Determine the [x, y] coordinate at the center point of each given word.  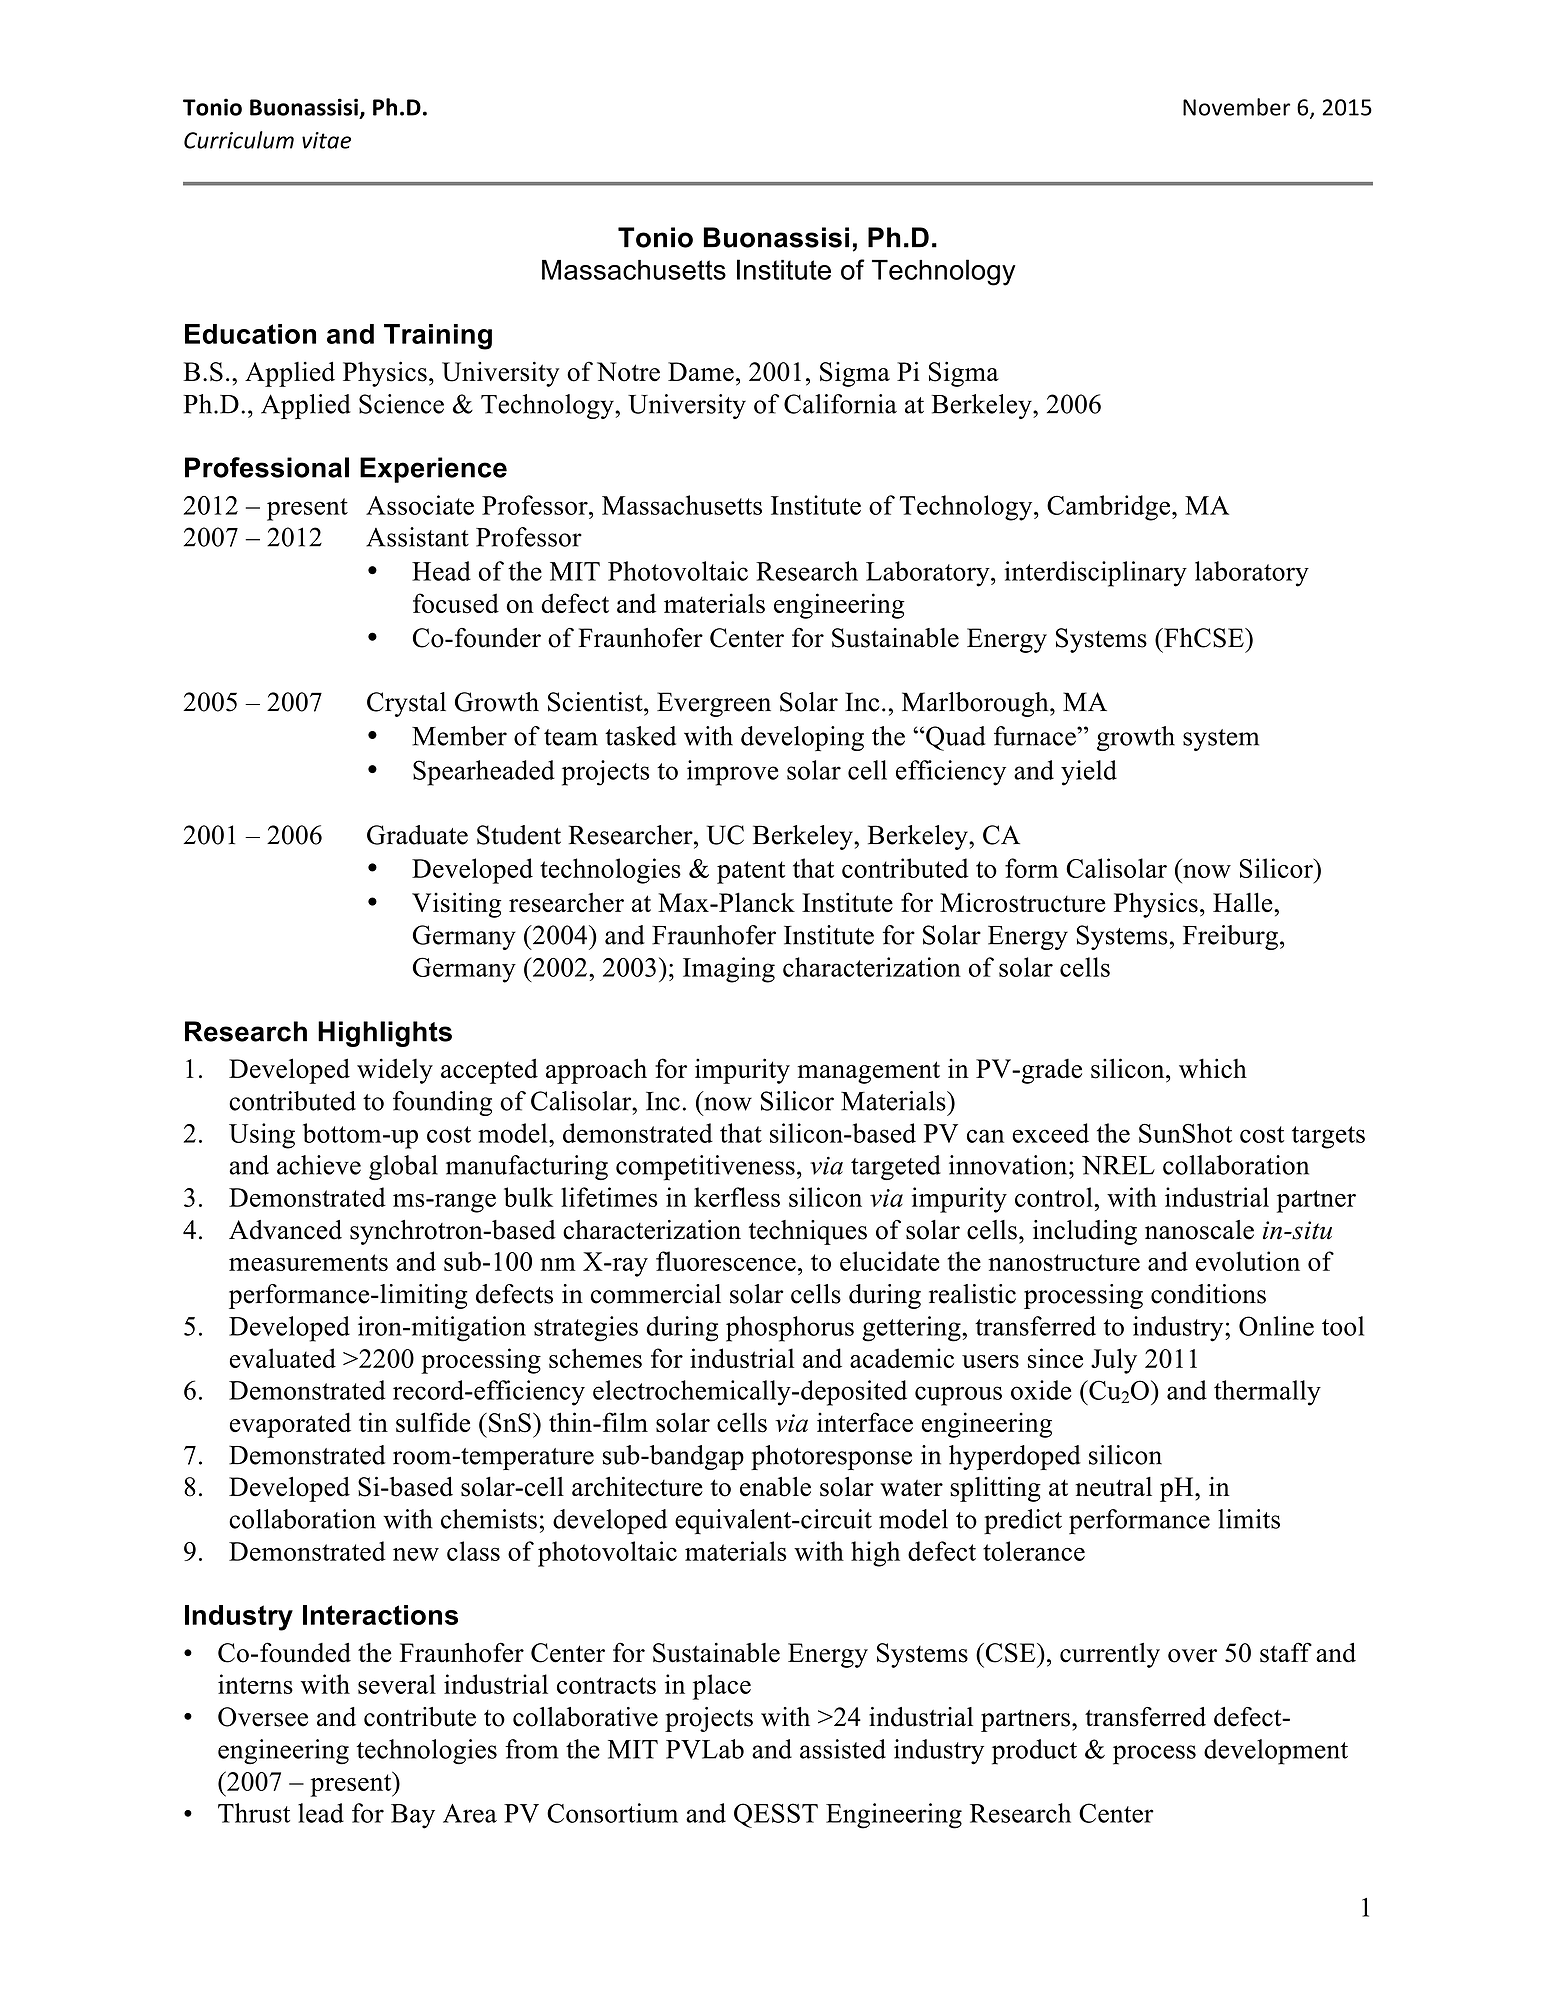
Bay [413, 1816]
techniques [808, 1232]
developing [802, 738]
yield [1089, 773]
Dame [701, 372]
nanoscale [1199, 1230]
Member [459, 736]
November [1236, 107]
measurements [308, 1262]
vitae [326, 140]
